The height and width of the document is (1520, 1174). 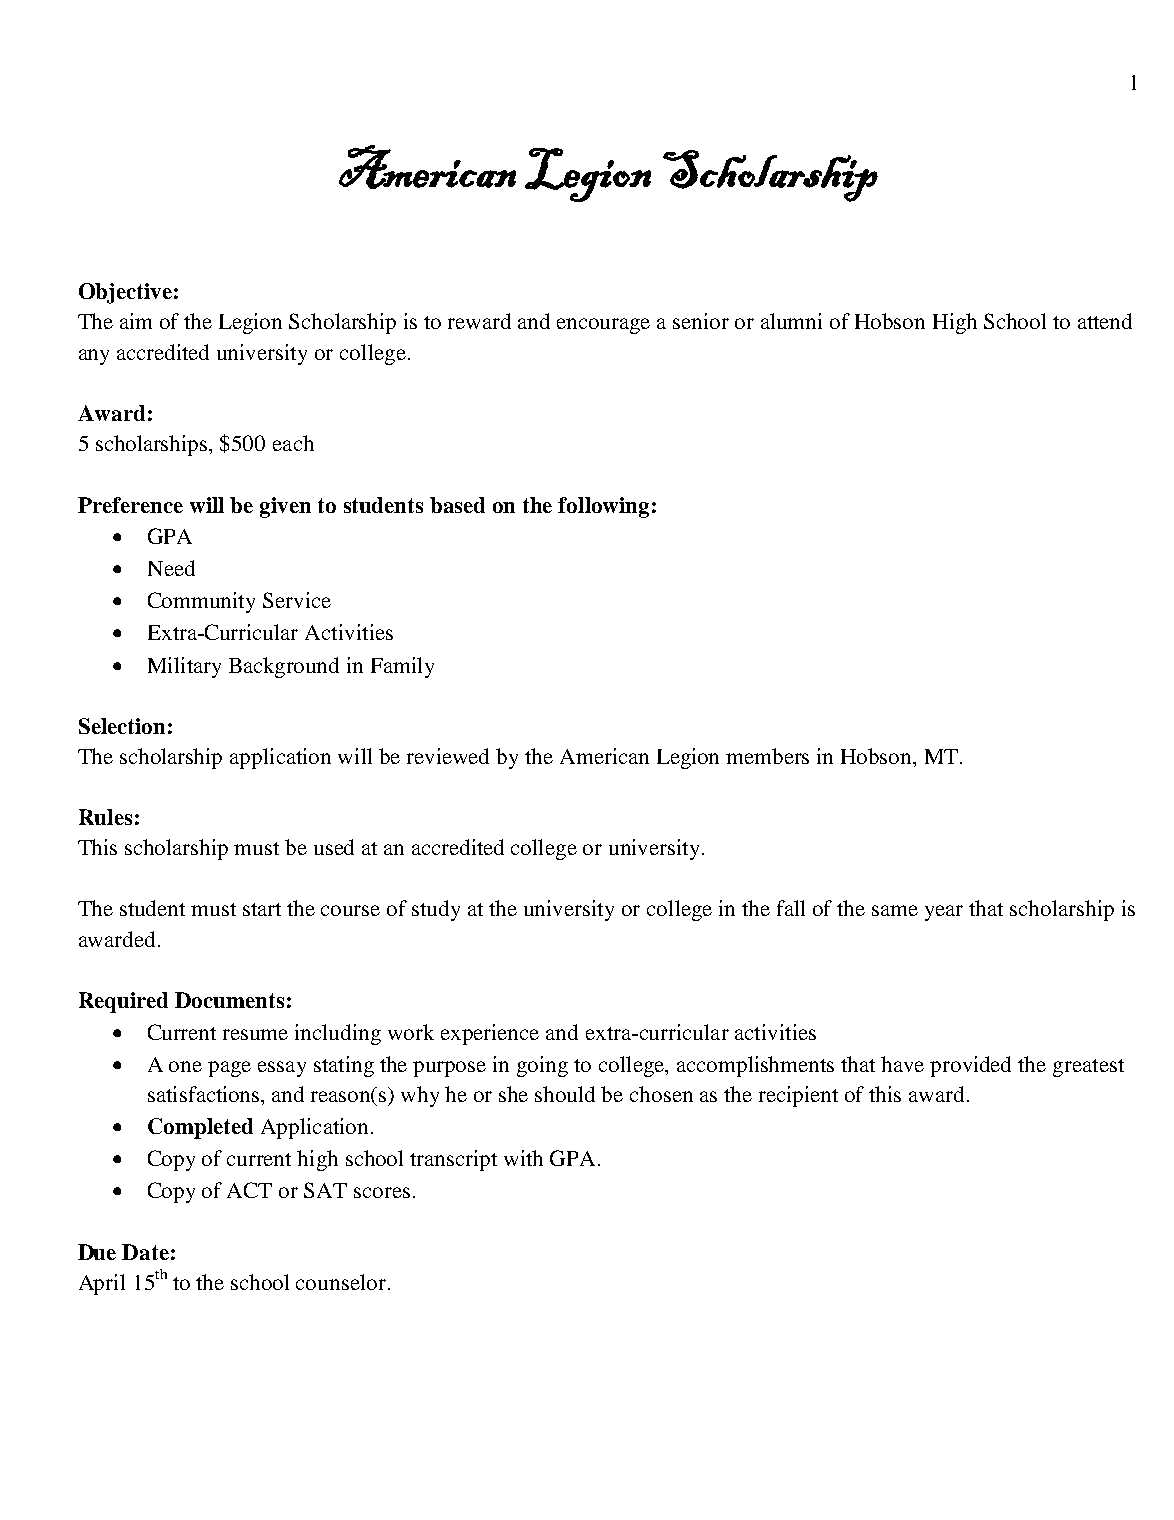 I want to click on members, so click(x=767, y=756).
